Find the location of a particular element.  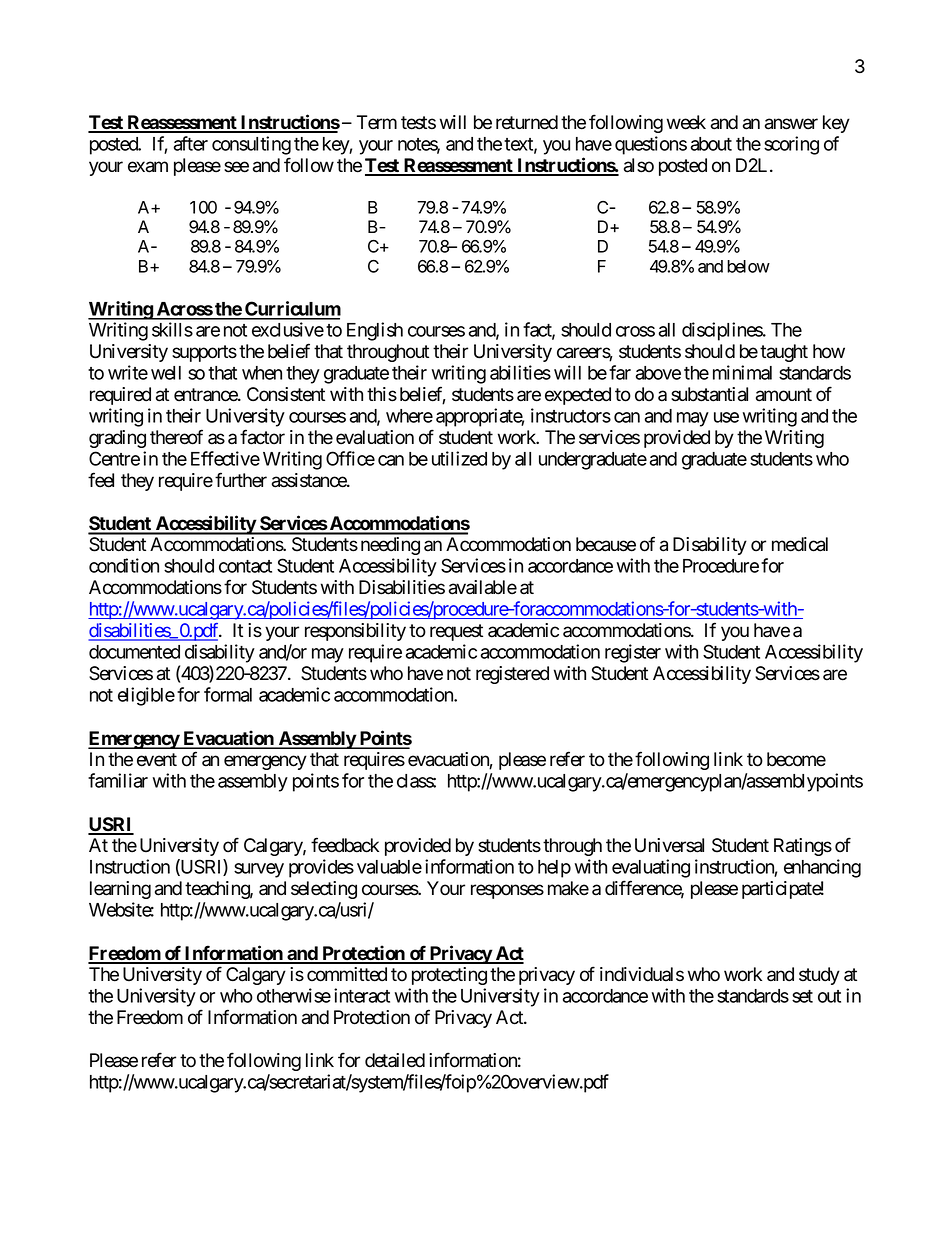

utilized is located at coordinates (459, 458).
